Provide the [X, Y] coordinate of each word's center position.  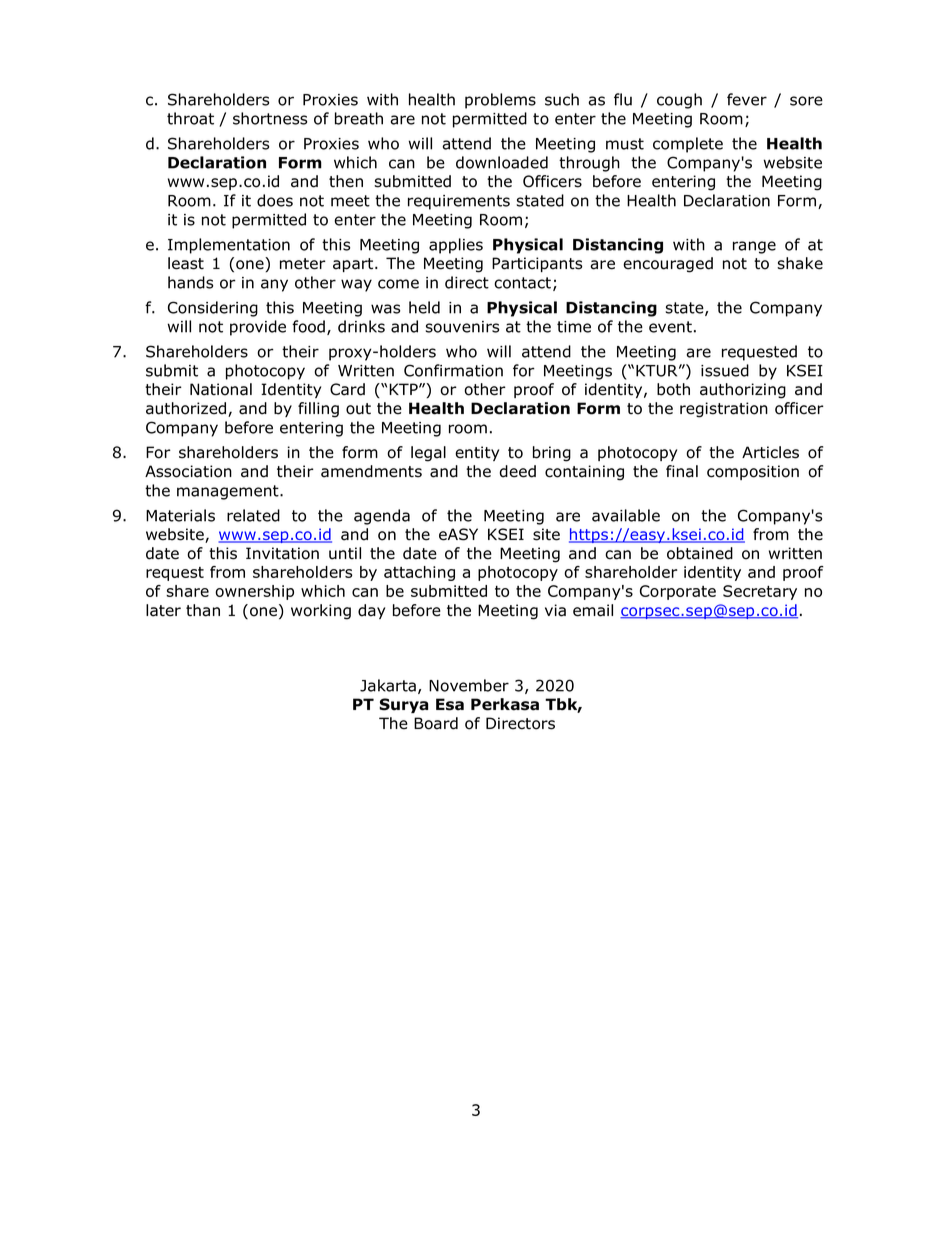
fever [747, 99]
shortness [270, 118]
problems [500, 101]
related [253, 515]
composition [753, 472]
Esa [450, 704]
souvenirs [462, 327]
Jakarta [388, 685]
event [670, 327]
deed [518, 471]
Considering [213, 309]
